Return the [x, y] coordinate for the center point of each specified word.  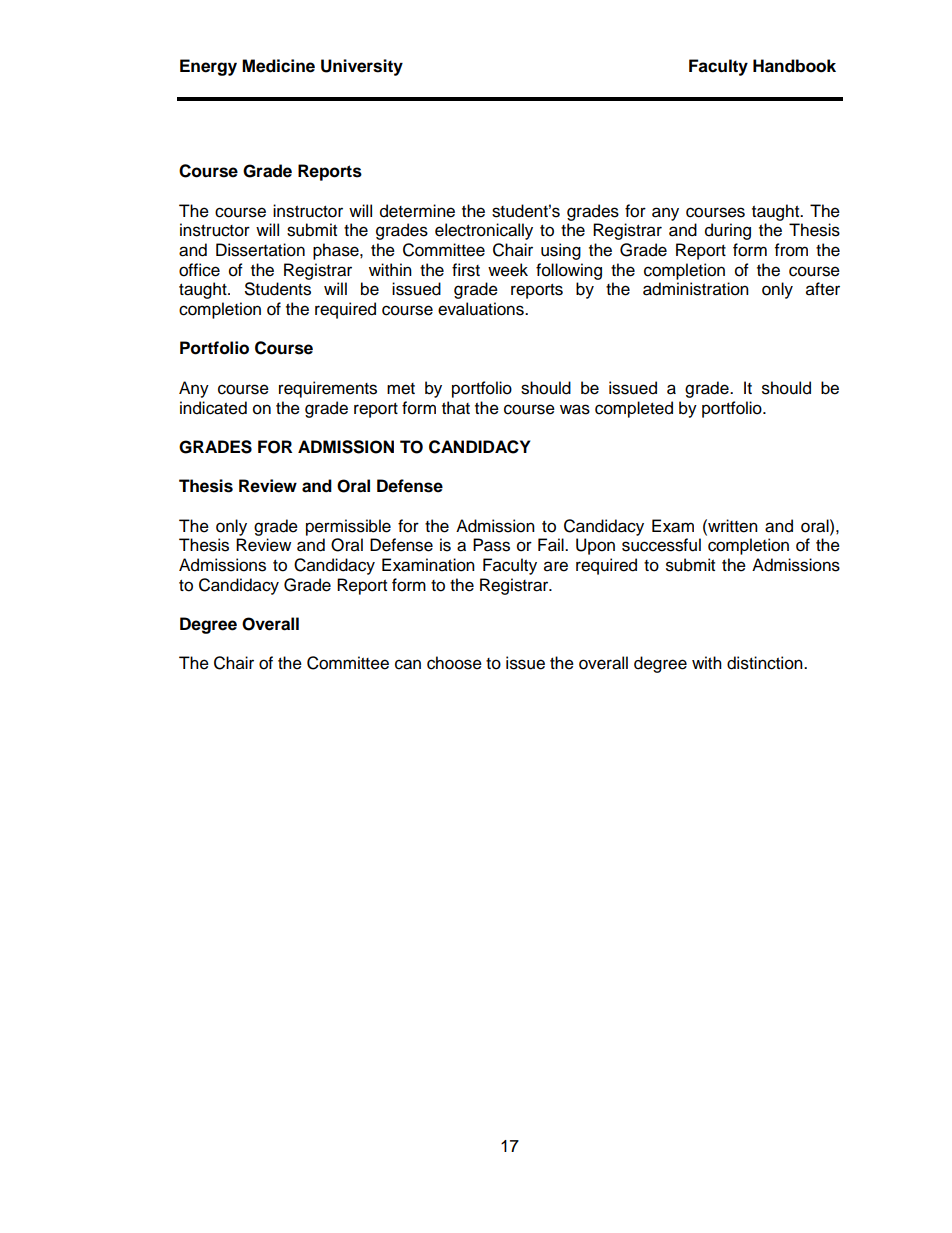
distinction [766, 663]
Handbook [794, 66]
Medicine [278, 66]
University [362, 67]
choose [454, 663]
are [556, 566]
